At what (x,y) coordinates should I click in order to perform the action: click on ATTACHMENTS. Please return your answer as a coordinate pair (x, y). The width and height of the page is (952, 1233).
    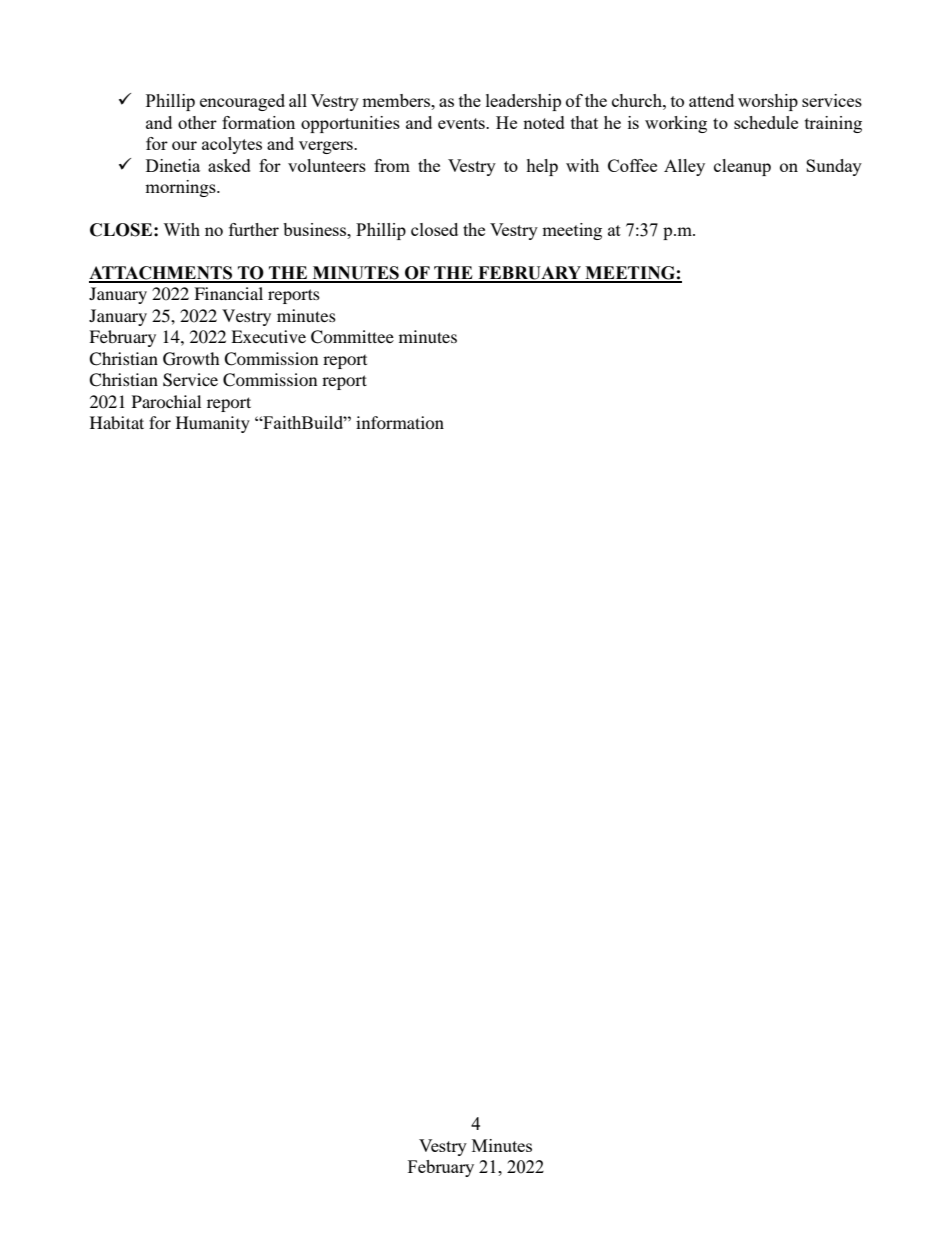
    Looking at the image, I should click on (162, 274).
